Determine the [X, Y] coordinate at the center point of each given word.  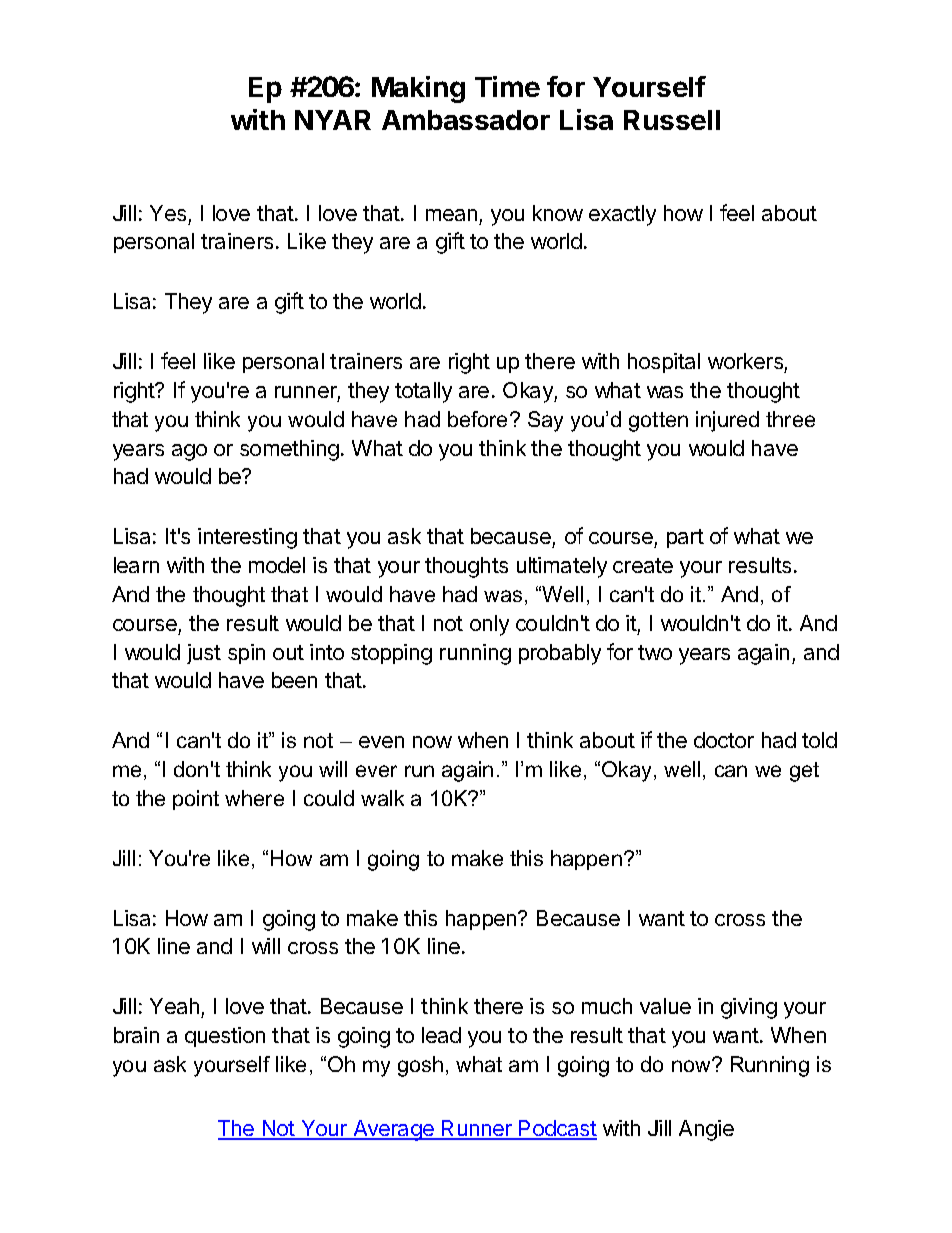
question [225, 1037]
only [489, 625]
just [204, 654]
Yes [168, 213]
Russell [672, 120]
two [655, 652]
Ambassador [466, 120]
